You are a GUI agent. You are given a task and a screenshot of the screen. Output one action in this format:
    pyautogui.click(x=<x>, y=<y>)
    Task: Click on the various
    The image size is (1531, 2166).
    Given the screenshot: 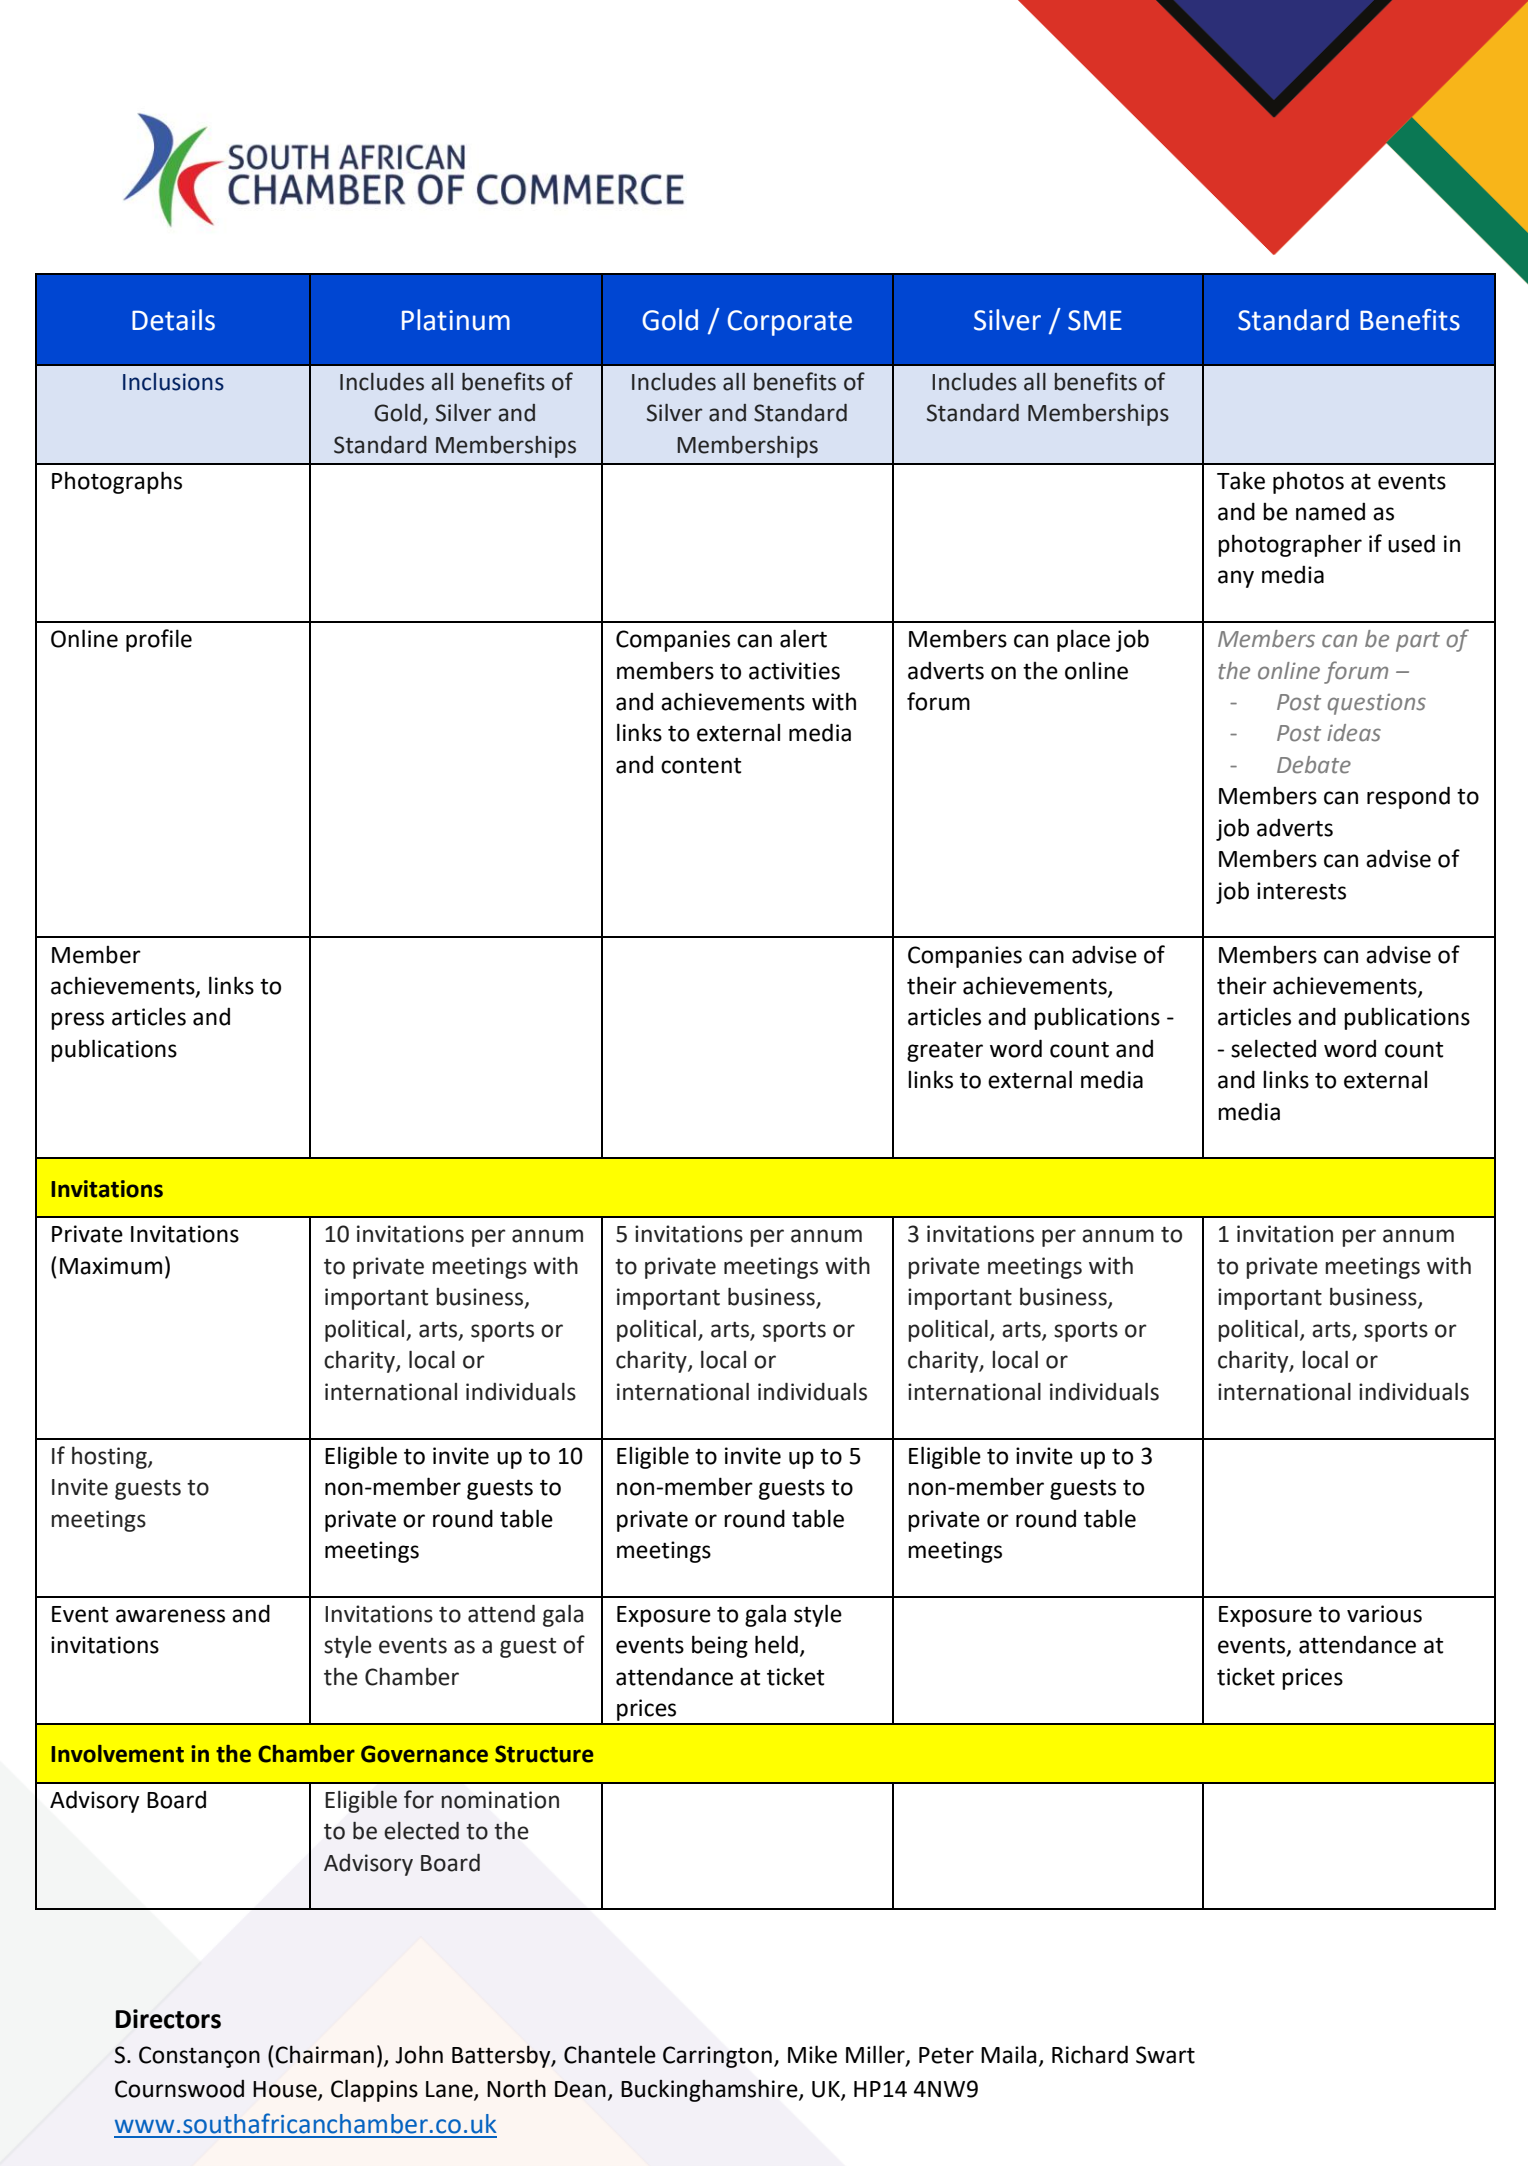 What is the action you would take?
    pyautogui.click(x=1384, y=1614)
